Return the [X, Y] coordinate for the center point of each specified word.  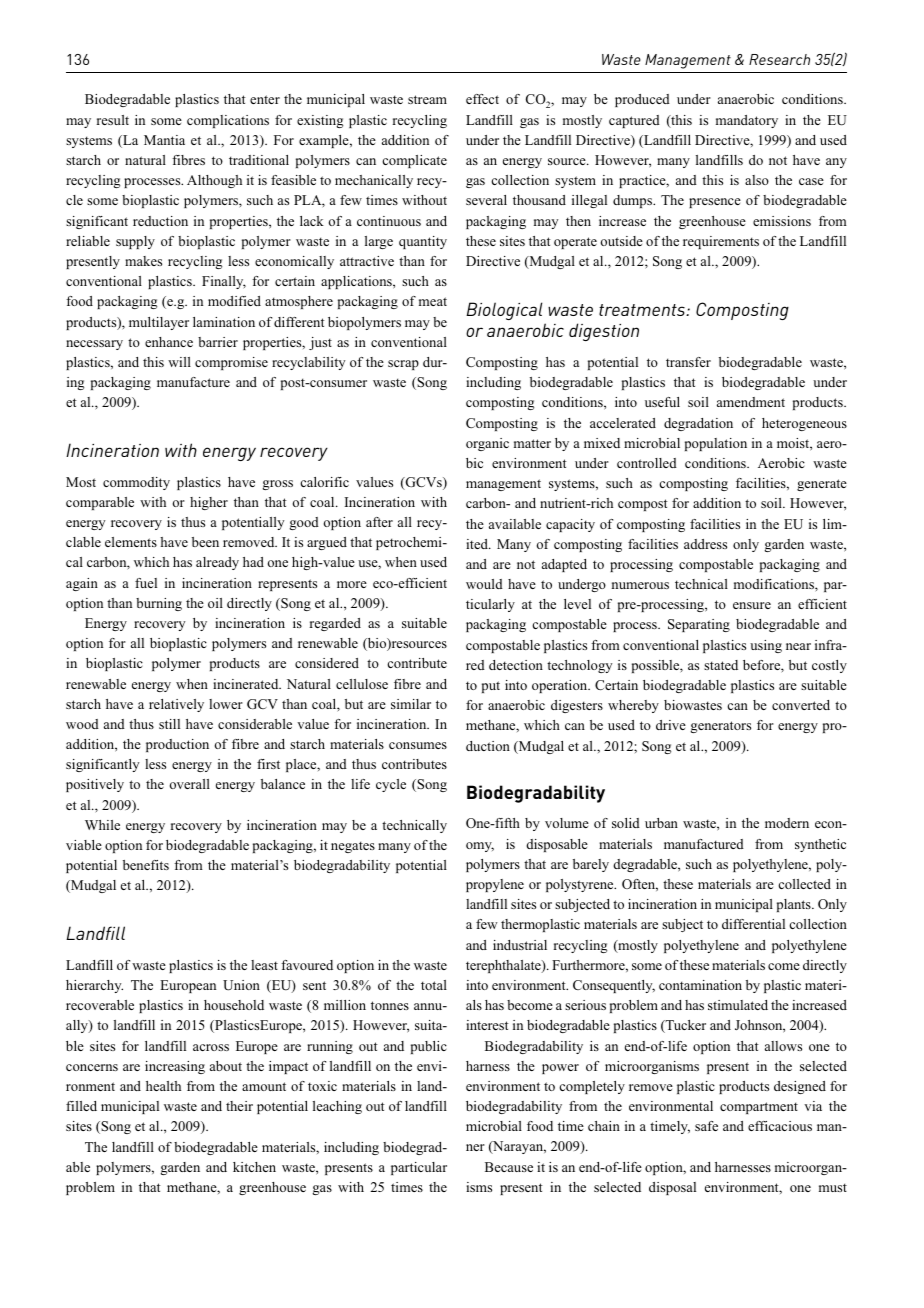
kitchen [254, 1167]
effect [482, 99]
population [716, 444]
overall [190, 784]
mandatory [747, 121]
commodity [136, 483]
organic [487, 444]
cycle [391, 785]
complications [228, 121]
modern [787, 823]
